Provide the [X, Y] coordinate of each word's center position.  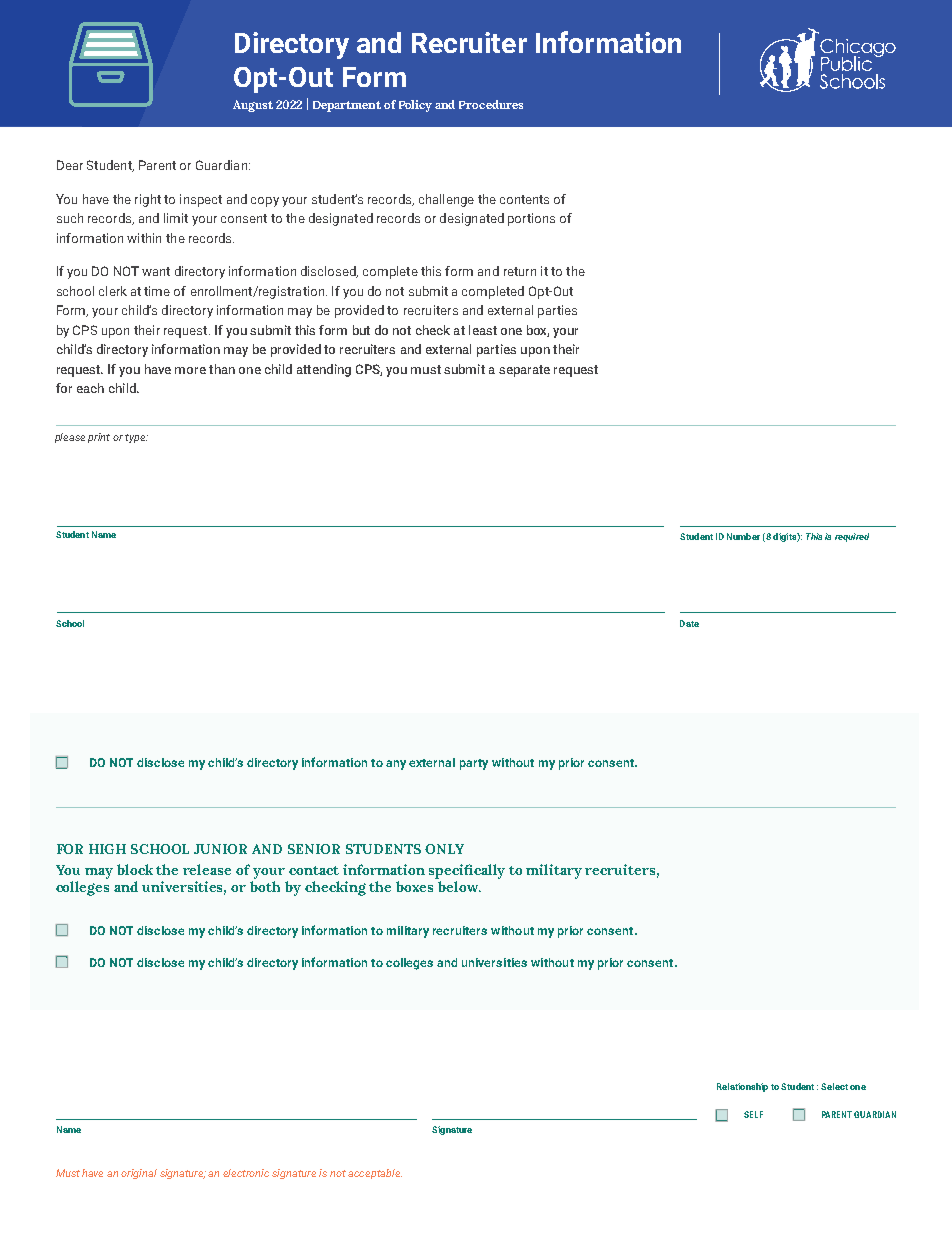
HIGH [107, 849]
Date [689, 623]
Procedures [491, 104]
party [474, 764]
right [148, 200]
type [136, 438]
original [139, 1174]
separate [524, 371]
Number [743, 536]
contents [524, 199]
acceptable [375, 1174]
